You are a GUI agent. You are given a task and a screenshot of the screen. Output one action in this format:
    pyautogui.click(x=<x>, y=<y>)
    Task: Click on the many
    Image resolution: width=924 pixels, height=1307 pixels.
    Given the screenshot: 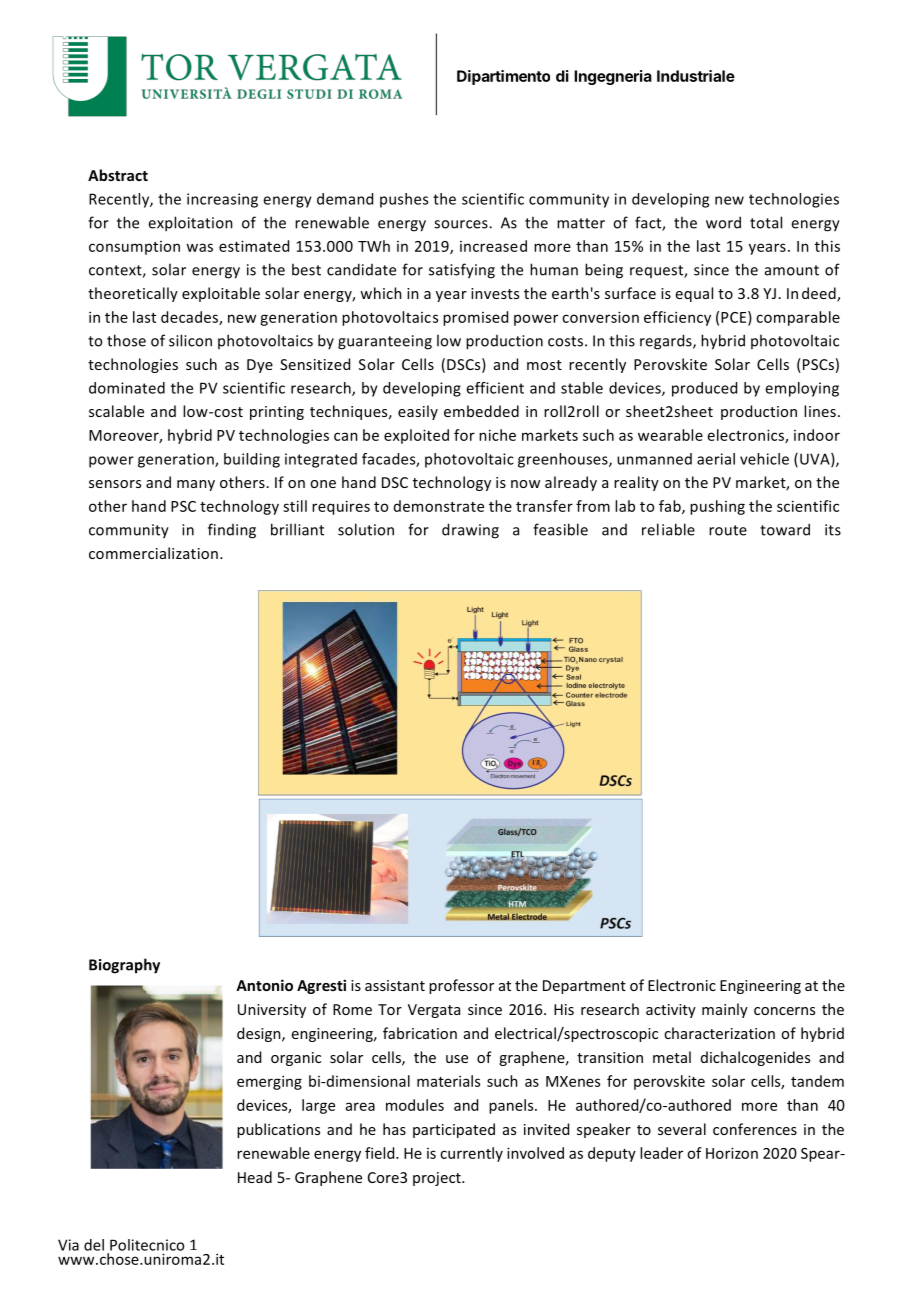 What is the action you would take?
    pyautogui.click(x=196, y=485)
